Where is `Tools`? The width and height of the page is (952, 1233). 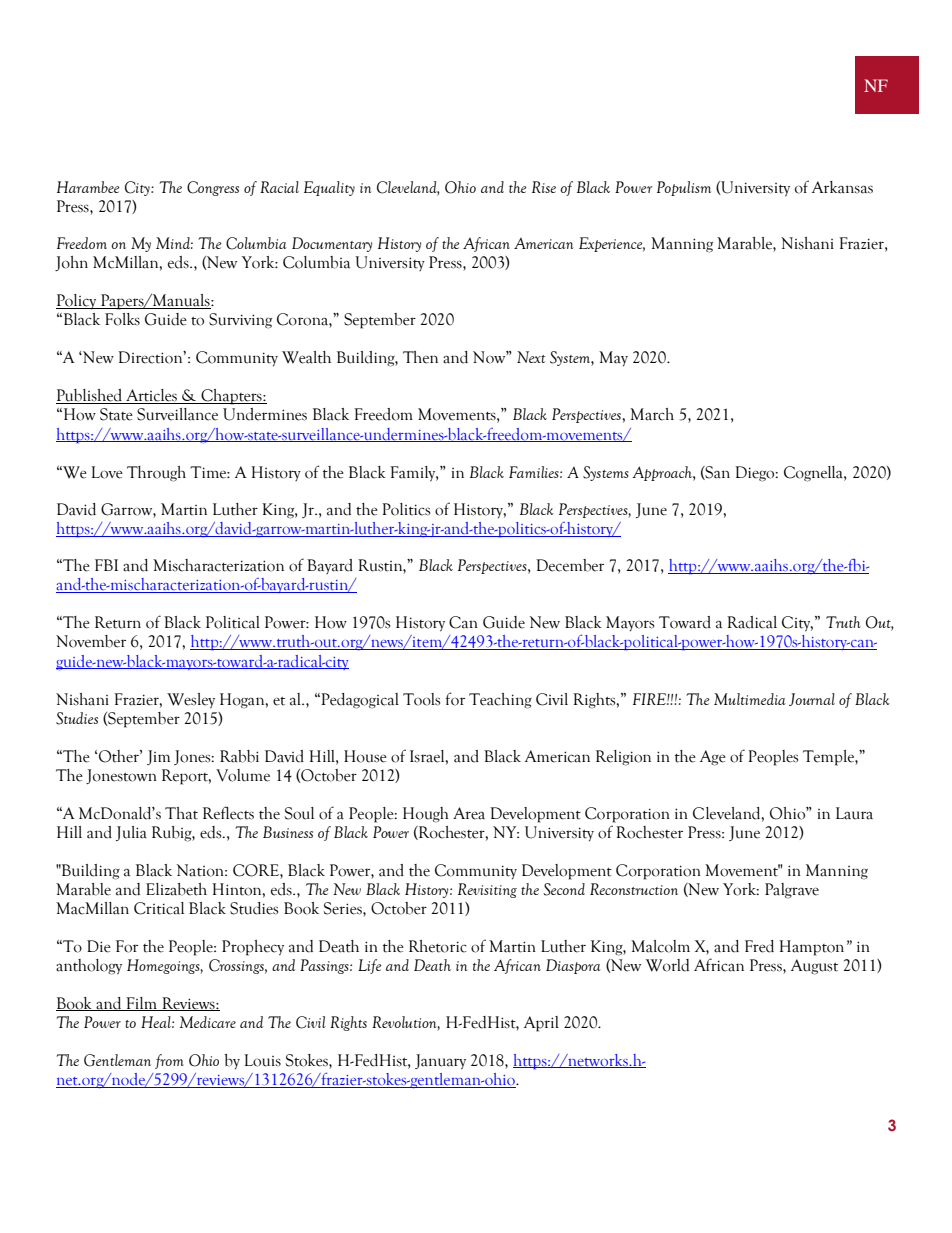
Tools is located at coordinates (421, 699).
